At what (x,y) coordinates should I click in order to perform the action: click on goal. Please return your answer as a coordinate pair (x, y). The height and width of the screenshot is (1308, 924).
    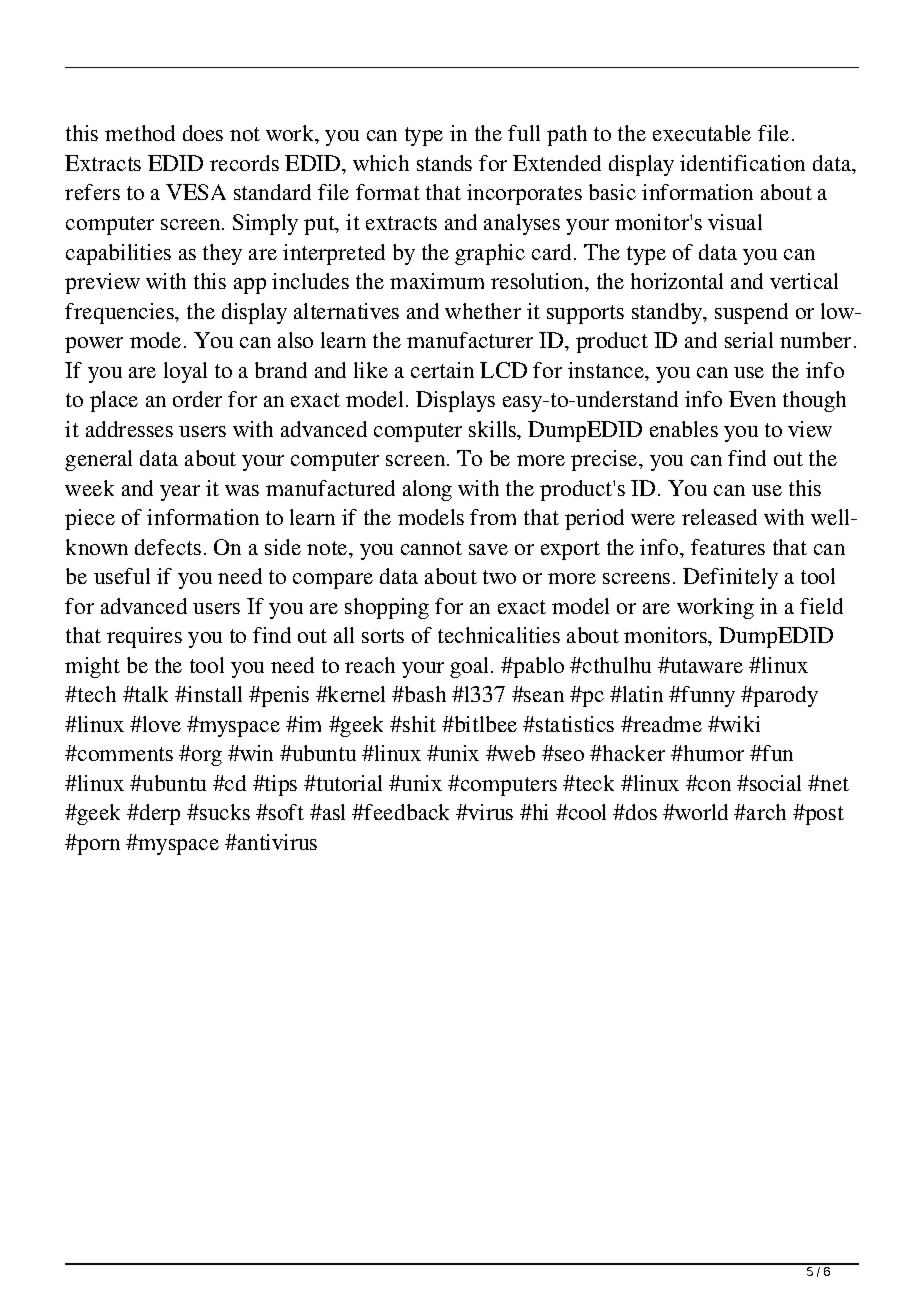
    Looking at the image, I should click on (471, 667).
